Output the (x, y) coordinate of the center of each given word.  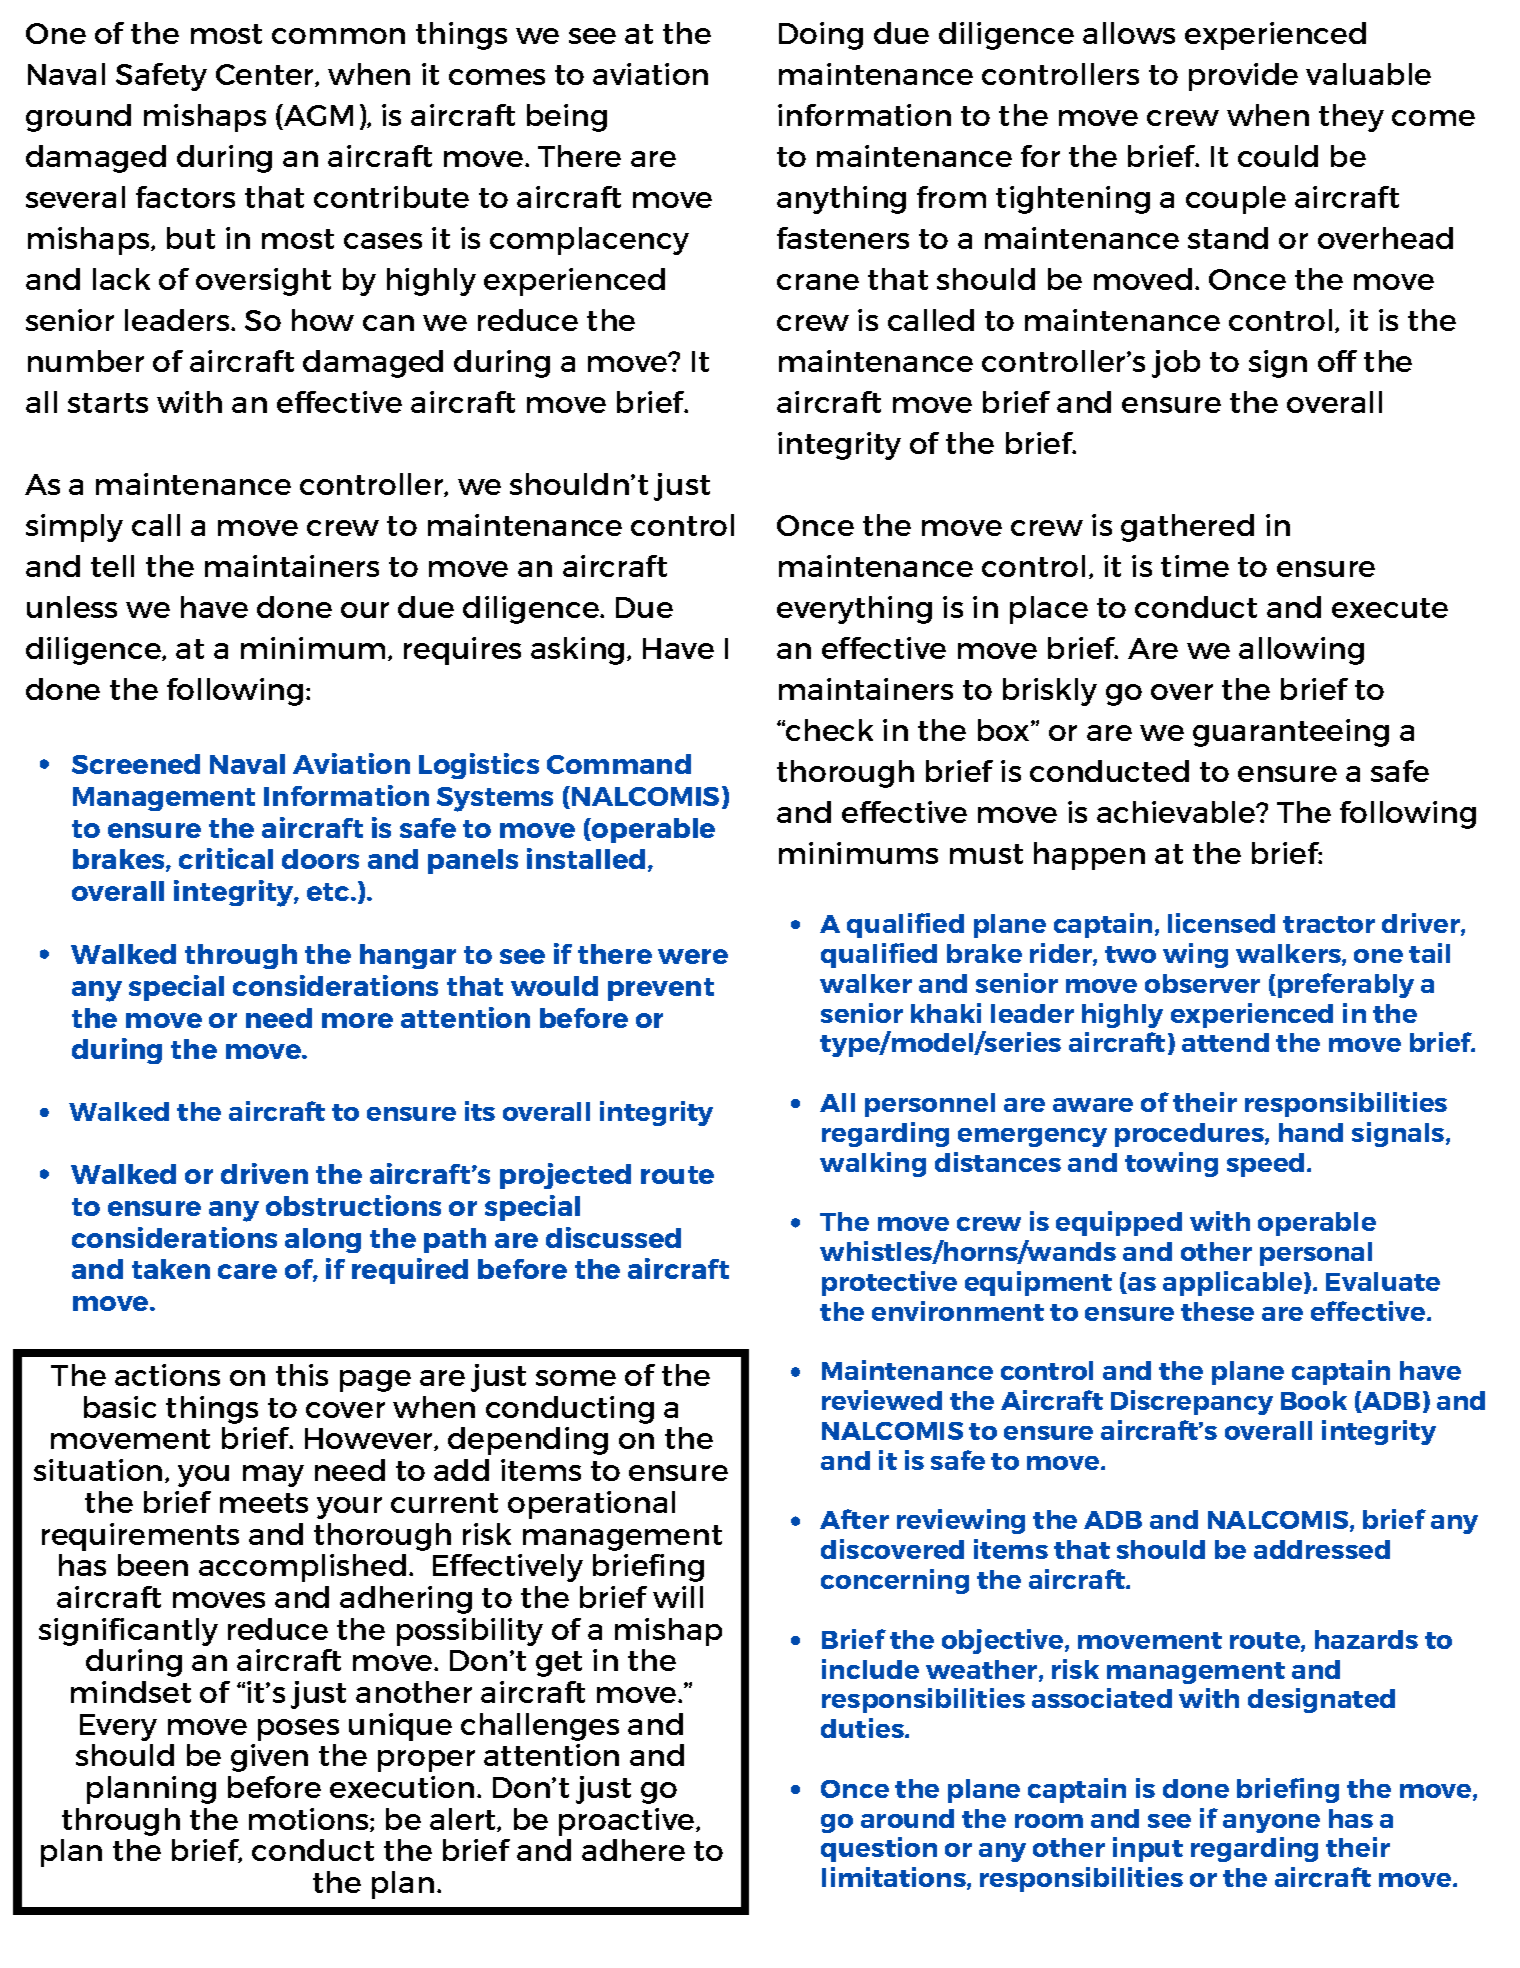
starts (108, 403)
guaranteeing (1291, 733)
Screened (136, 764)
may (273, 1476)
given (269, 1758)
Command (619, 764)
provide (1243, 77)
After (854, 1519)
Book (1314, 1400)
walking (873, 1164)
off (1337, 361)
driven (264, 1173)
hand (1311, 1132)
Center (266, 75)
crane (818, 282)
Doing (821, 36)
